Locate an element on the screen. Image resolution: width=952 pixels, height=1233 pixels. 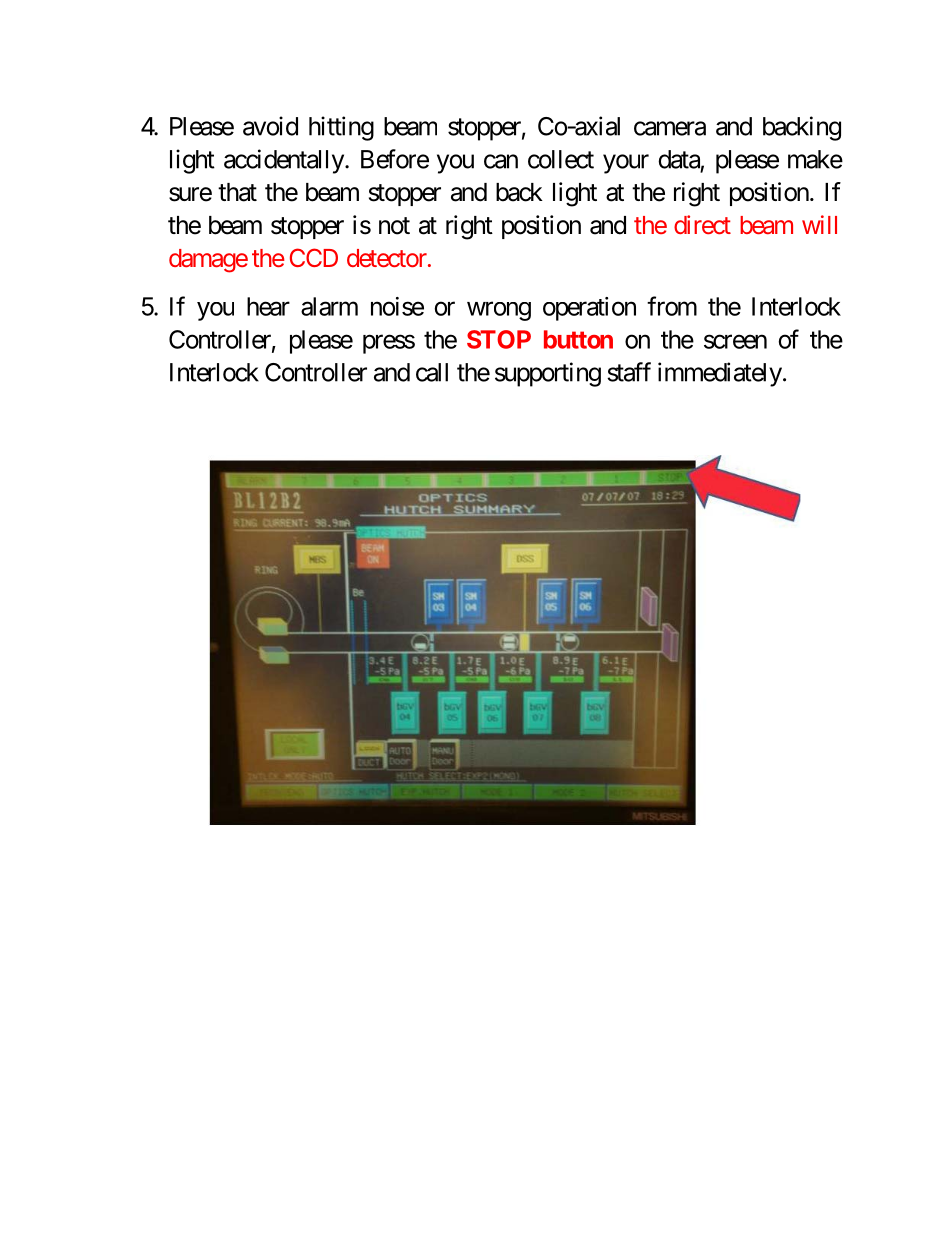
that is located at coordinates (237, 192).
